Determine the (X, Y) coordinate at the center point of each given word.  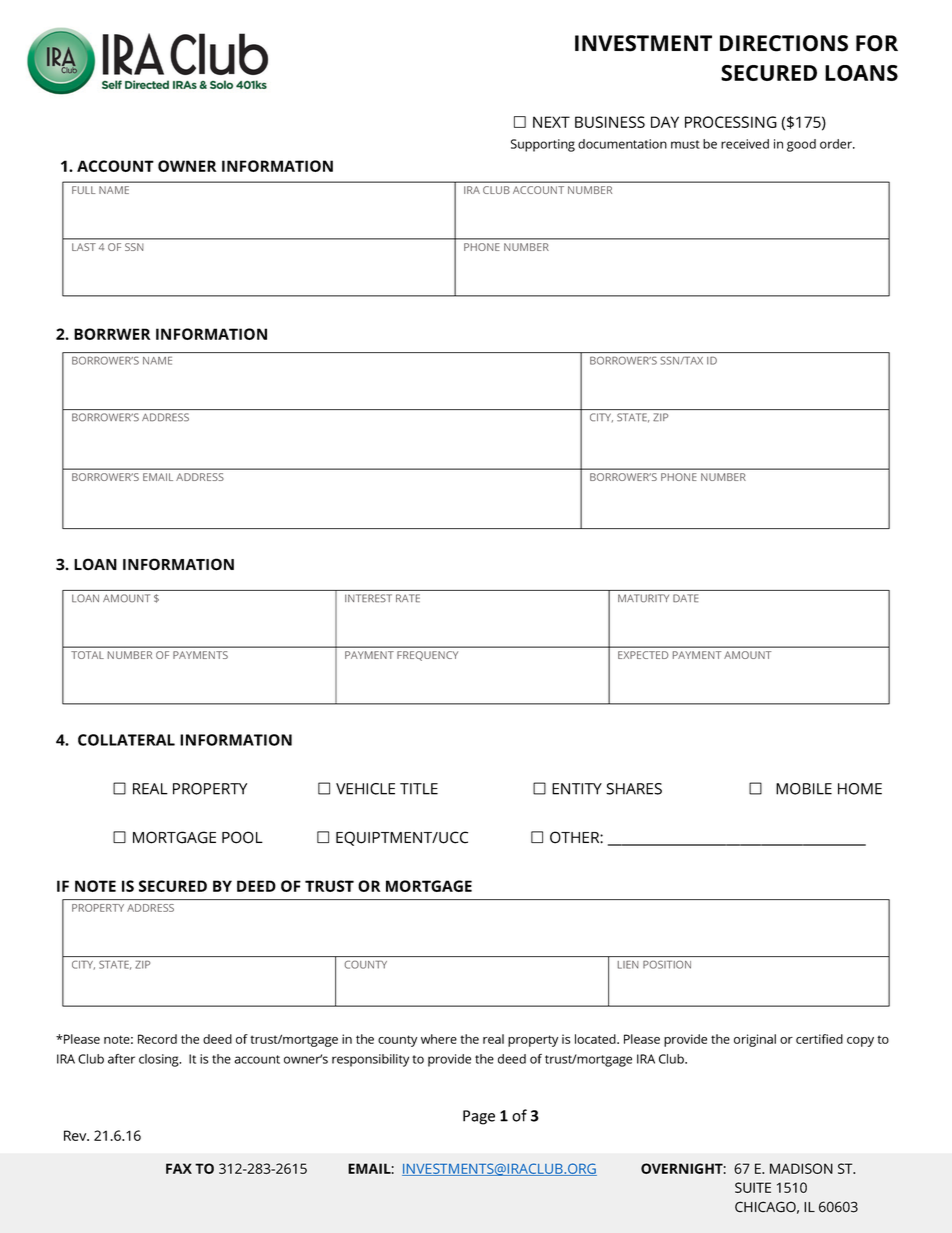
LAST (84, 247)
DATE (685, 598)
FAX (179, 1168)
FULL (83, 190)
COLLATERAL (126, 740)
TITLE (419, 789)
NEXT (551, 122)
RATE (408, 598)
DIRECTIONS (784, 43)
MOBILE (804, 789)
